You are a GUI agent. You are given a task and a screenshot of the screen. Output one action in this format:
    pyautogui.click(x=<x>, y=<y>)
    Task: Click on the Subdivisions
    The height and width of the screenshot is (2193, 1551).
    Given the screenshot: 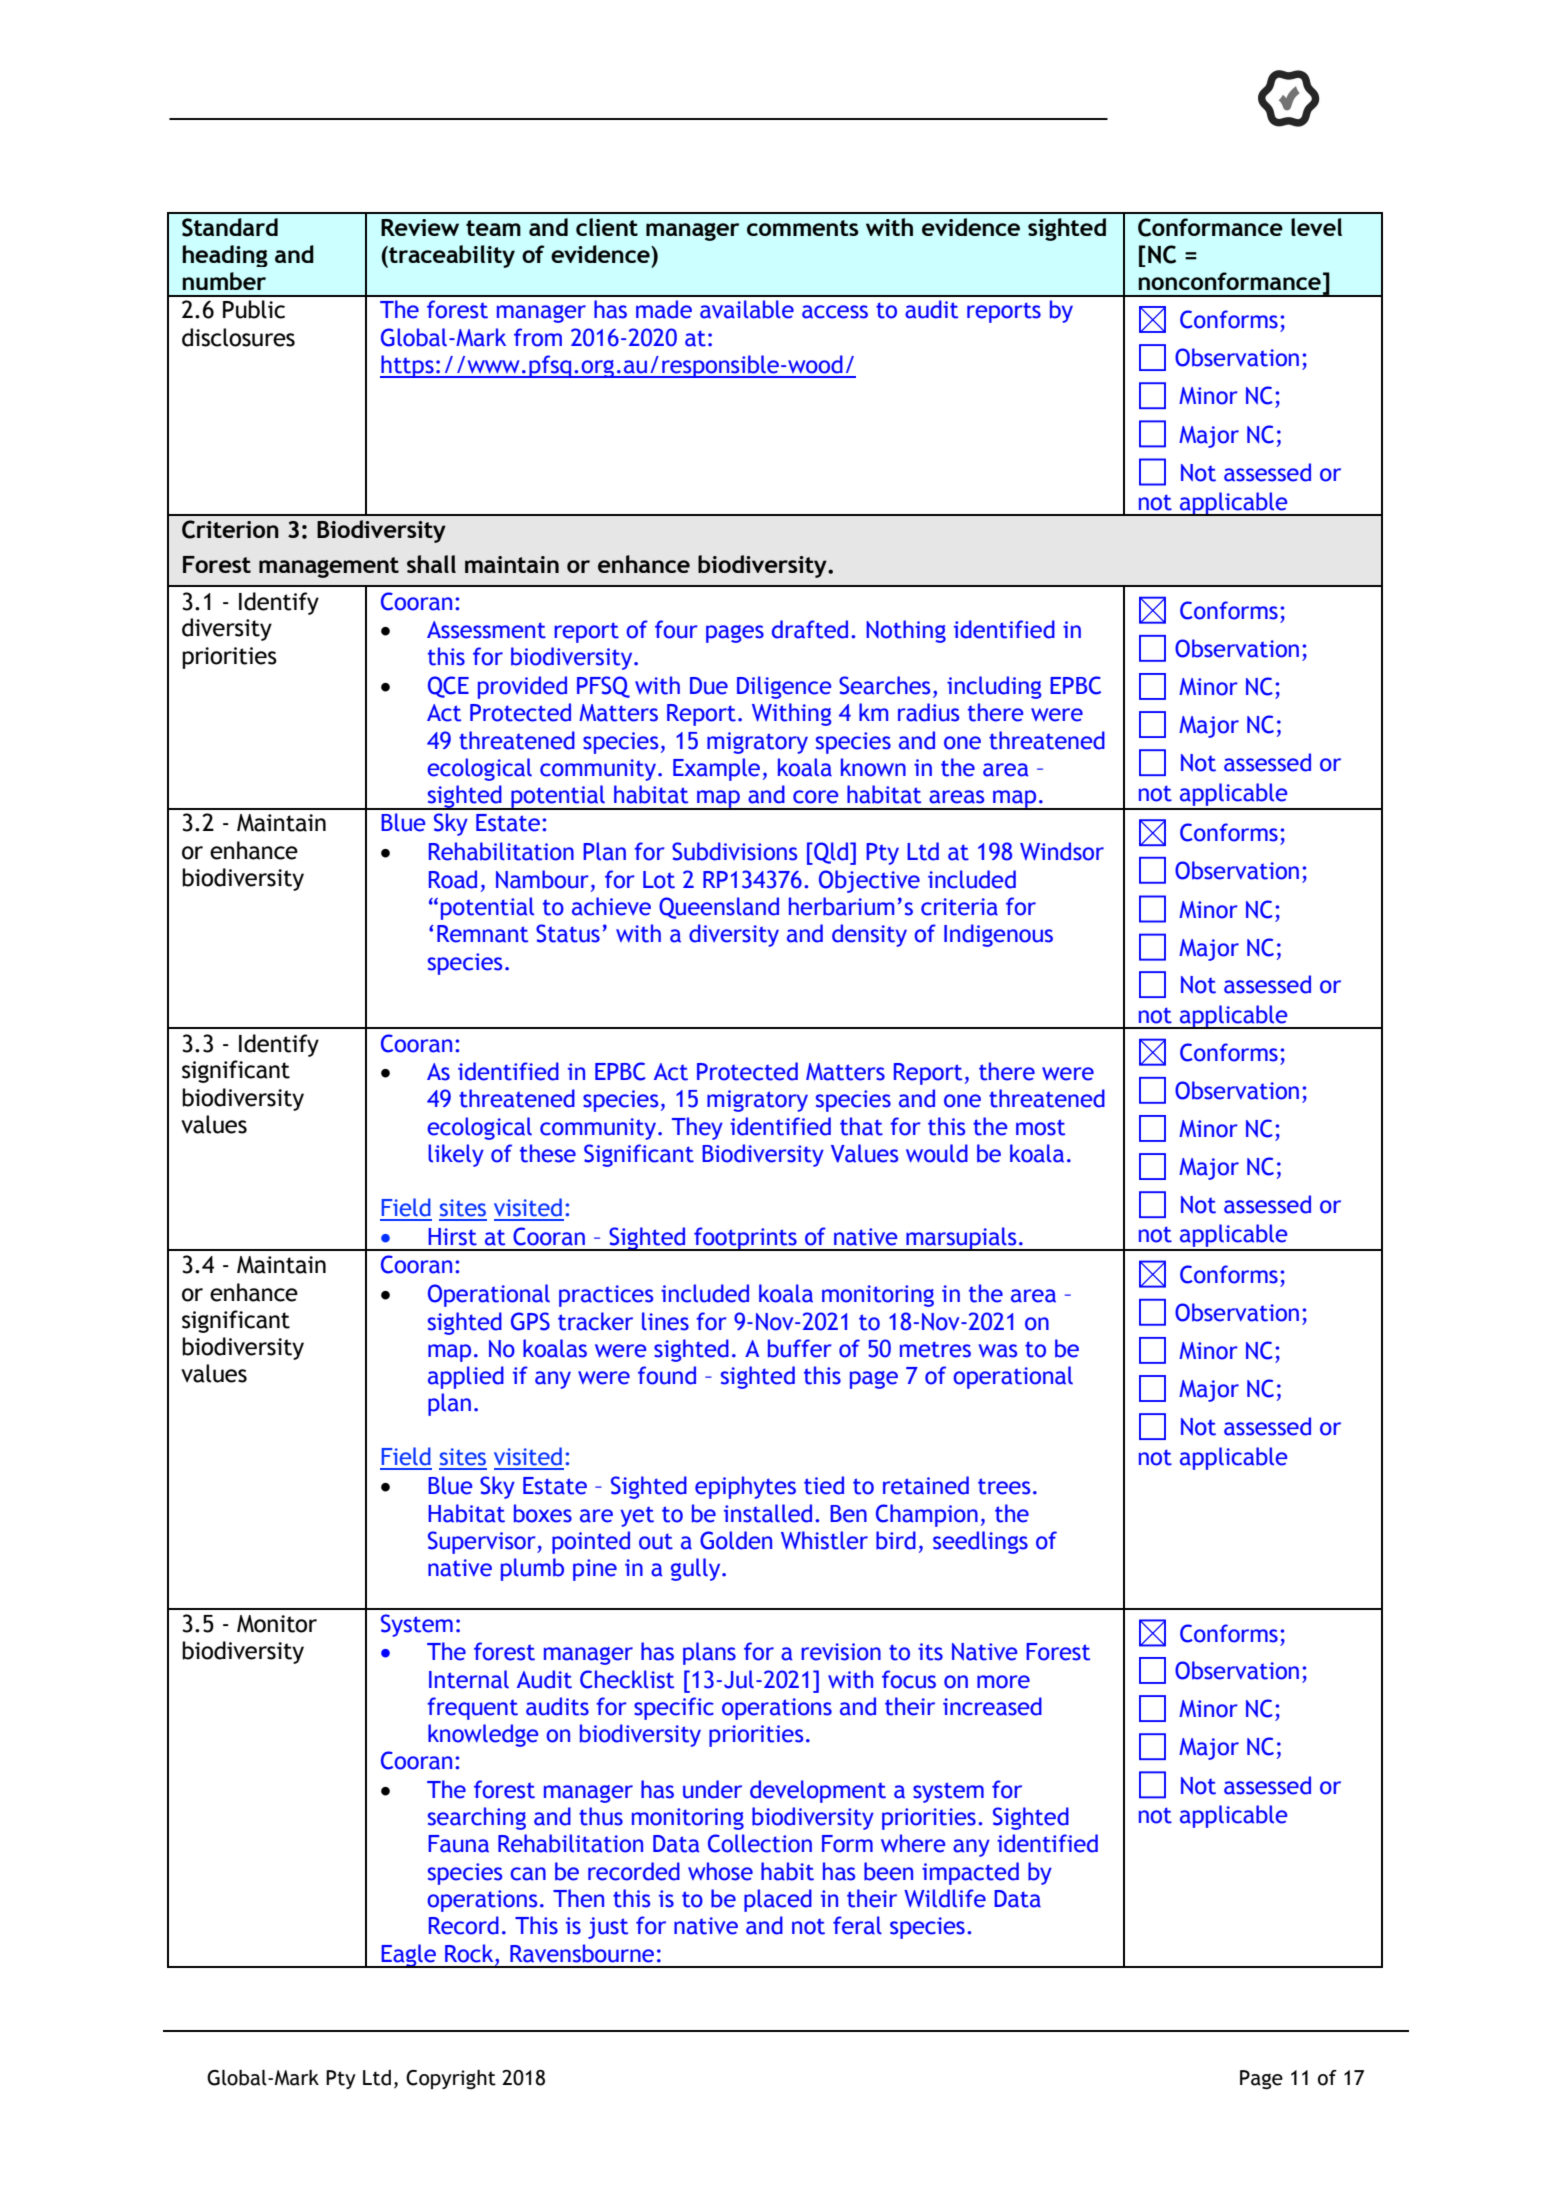 What is the action you would take?
    pyautogui.click(x=734, y=851)
